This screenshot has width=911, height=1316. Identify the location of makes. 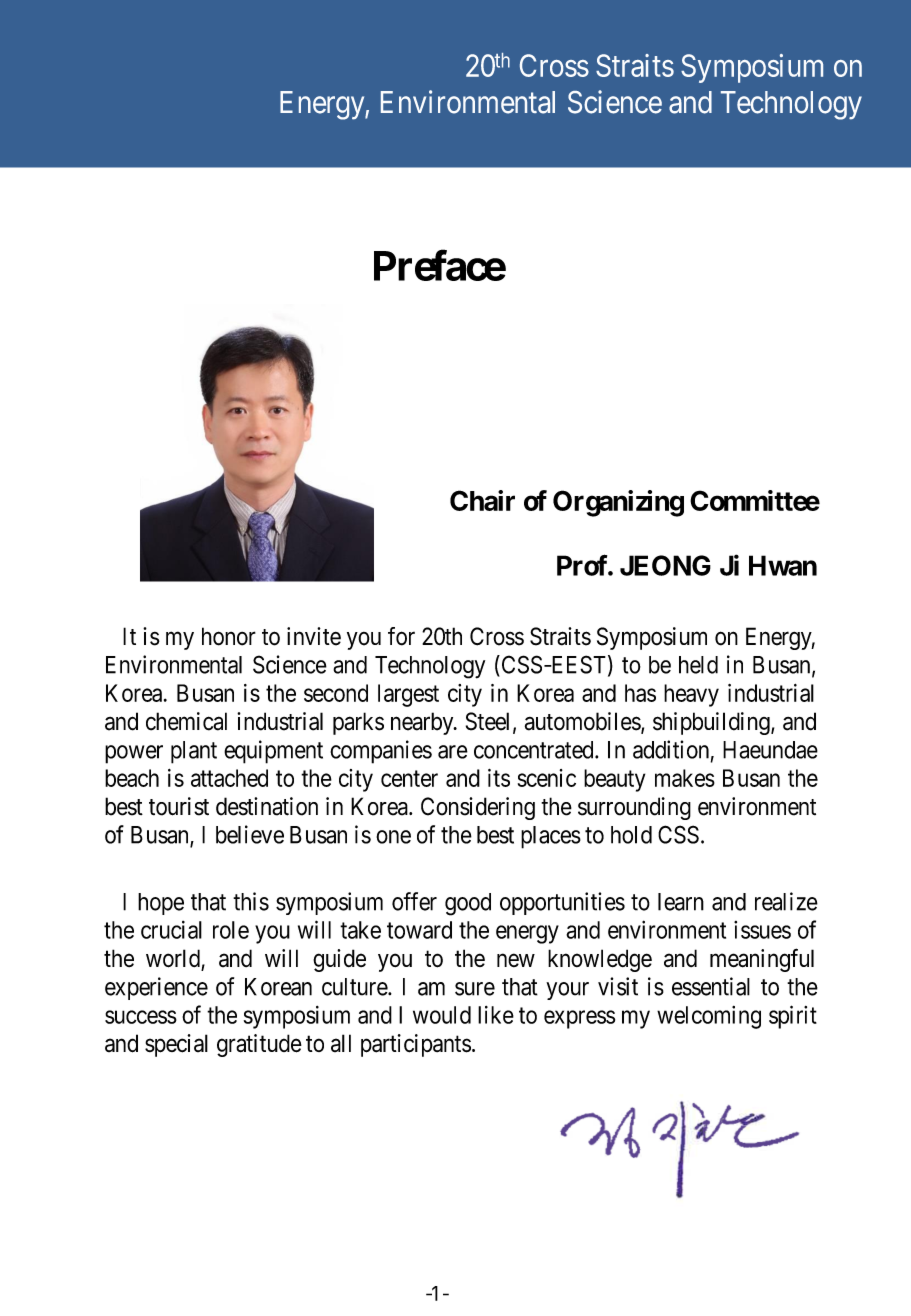
(685, 778).
